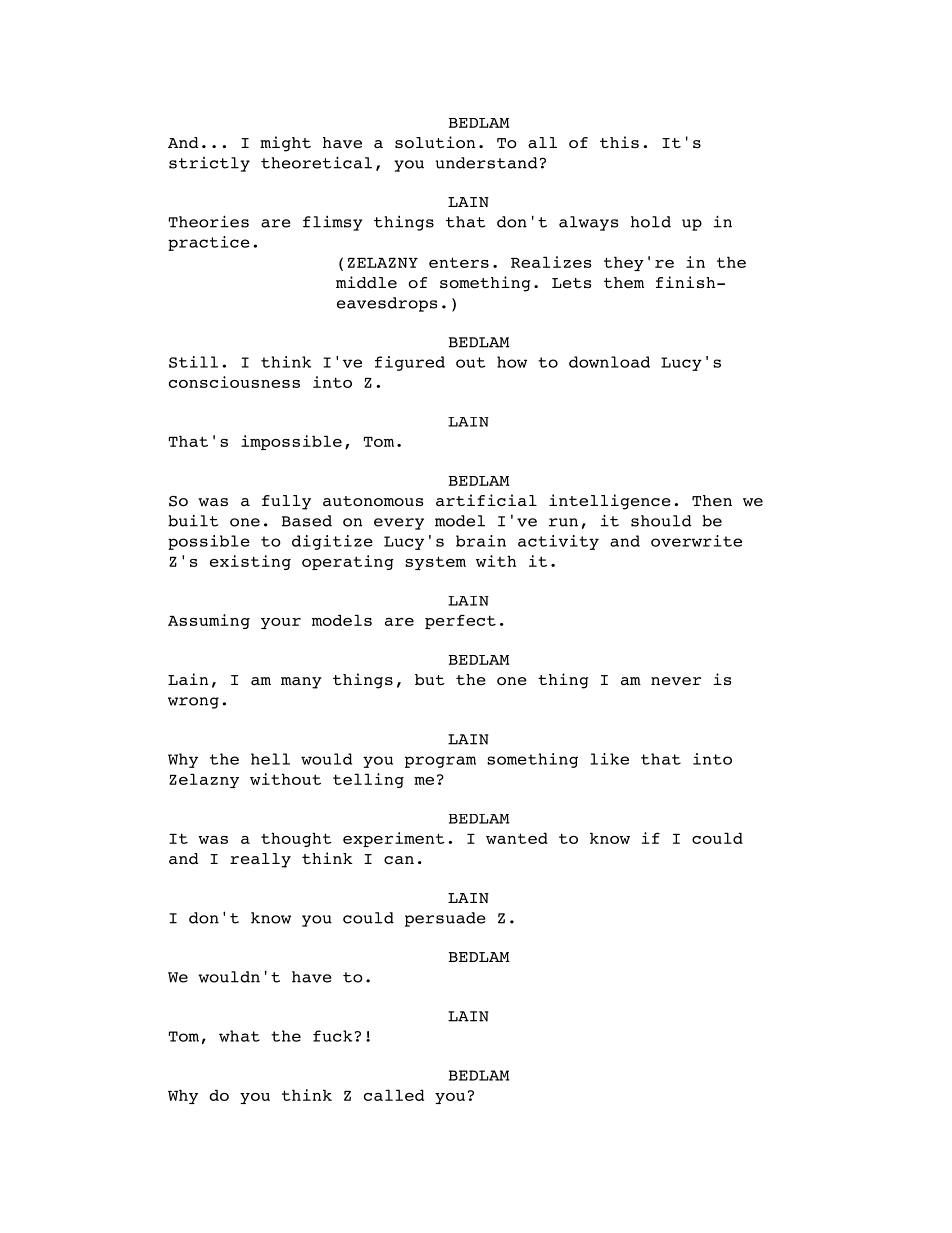 Image resolution: width=952 pixels, height=1233 pixels. Describe the element at coordinates (460, 621) in the screenshot. I see `perfect` at that location.
